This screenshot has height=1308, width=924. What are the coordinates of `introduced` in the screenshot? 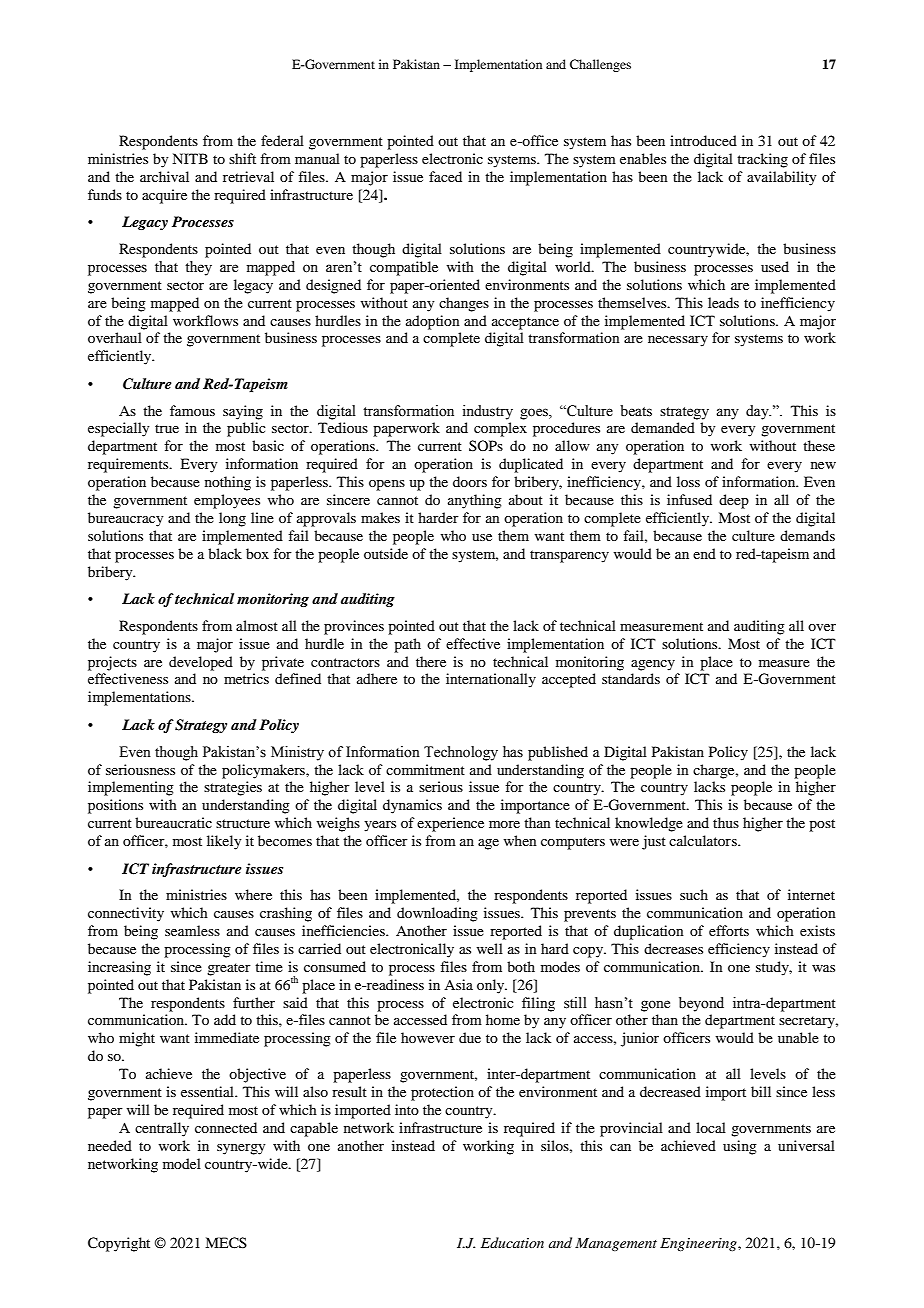 It's located at (703, 140).
